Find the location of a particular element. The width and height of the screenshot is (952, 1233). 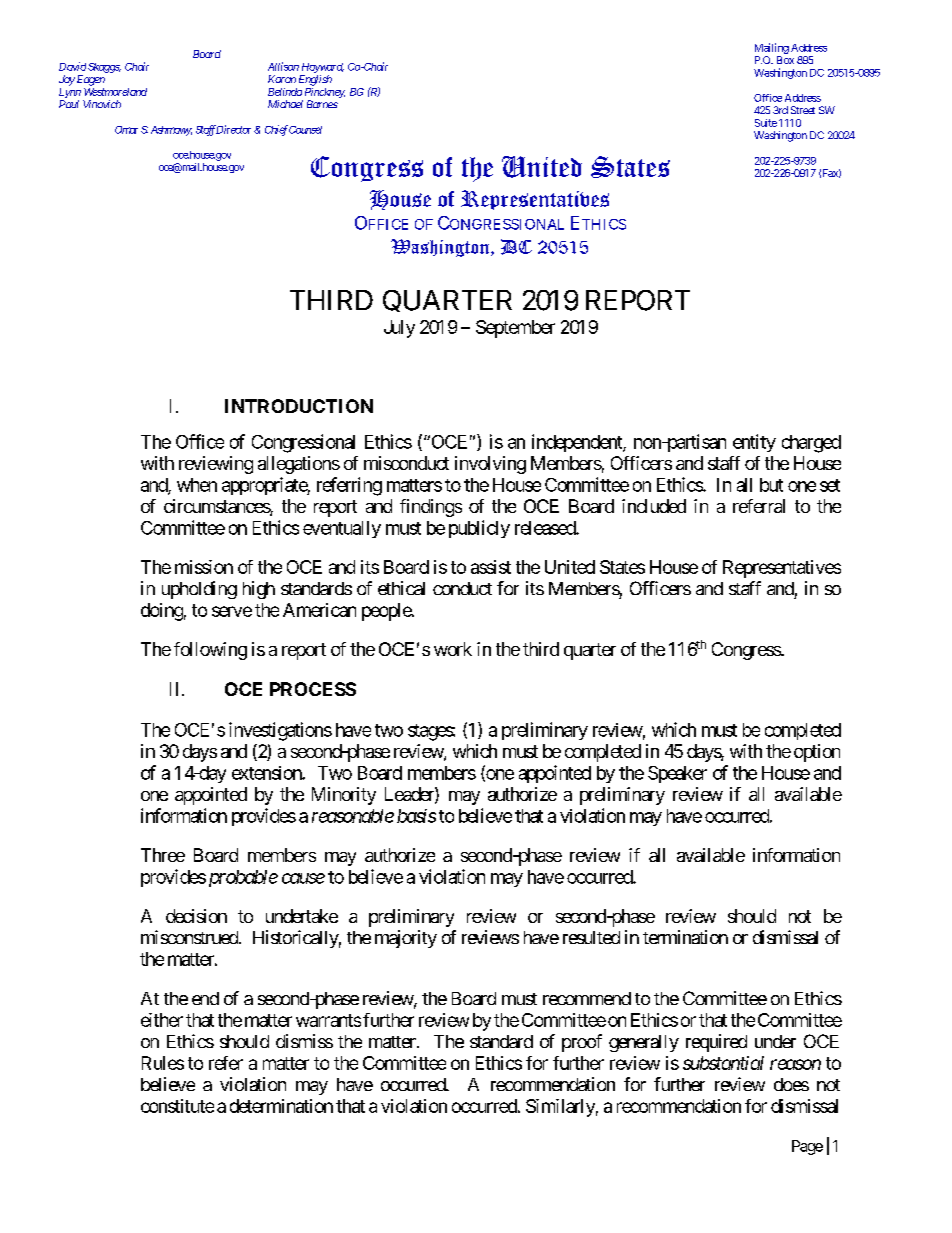

Westmoreland is located at coordinates (115, 92).
